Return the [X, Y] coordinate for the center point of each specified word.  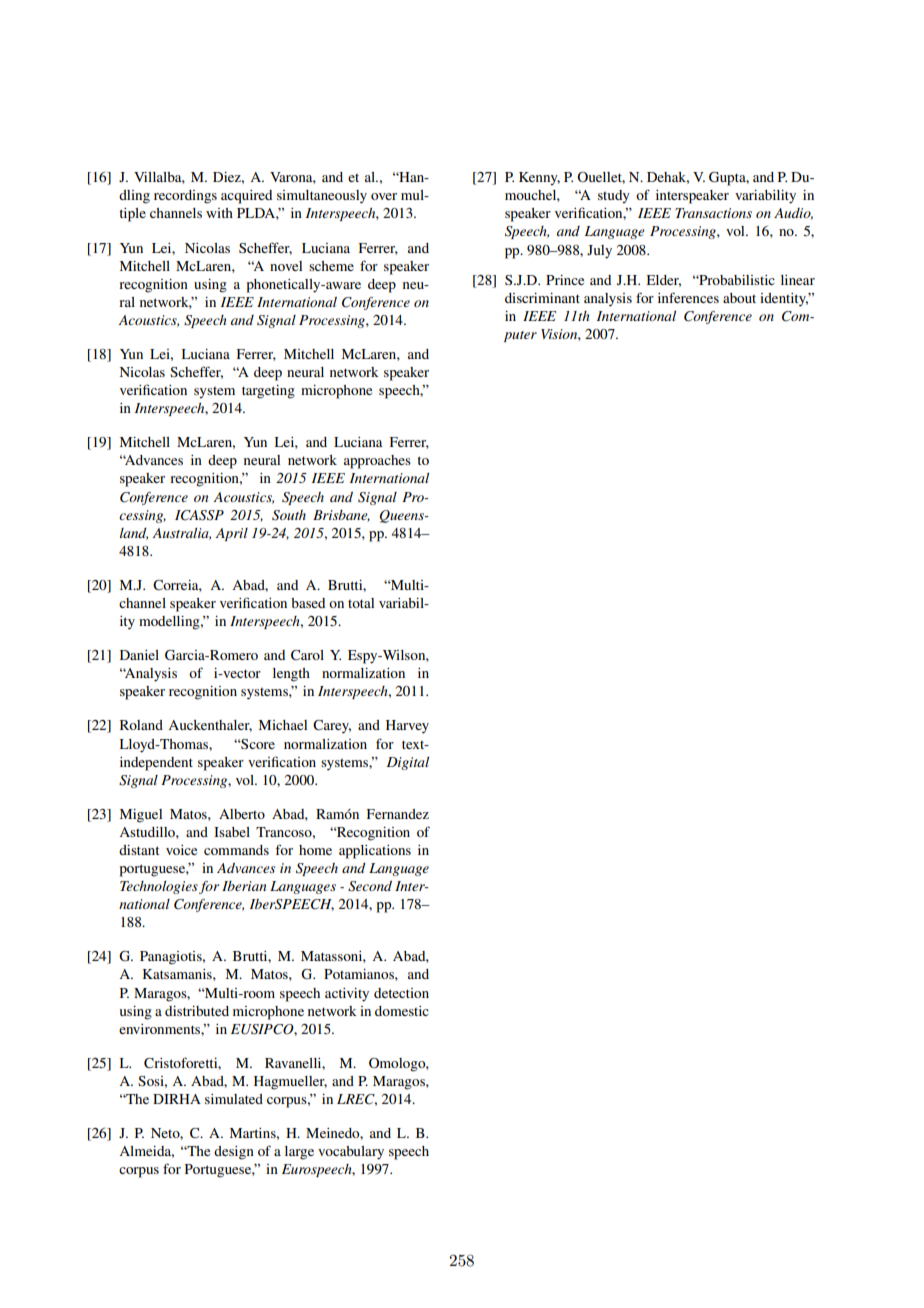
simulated [234, 1099]
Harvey [407, 727]
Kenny [539, 179]
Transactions [713, 213]
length [291, 675]
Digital [408, 763]
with [219, 213]
